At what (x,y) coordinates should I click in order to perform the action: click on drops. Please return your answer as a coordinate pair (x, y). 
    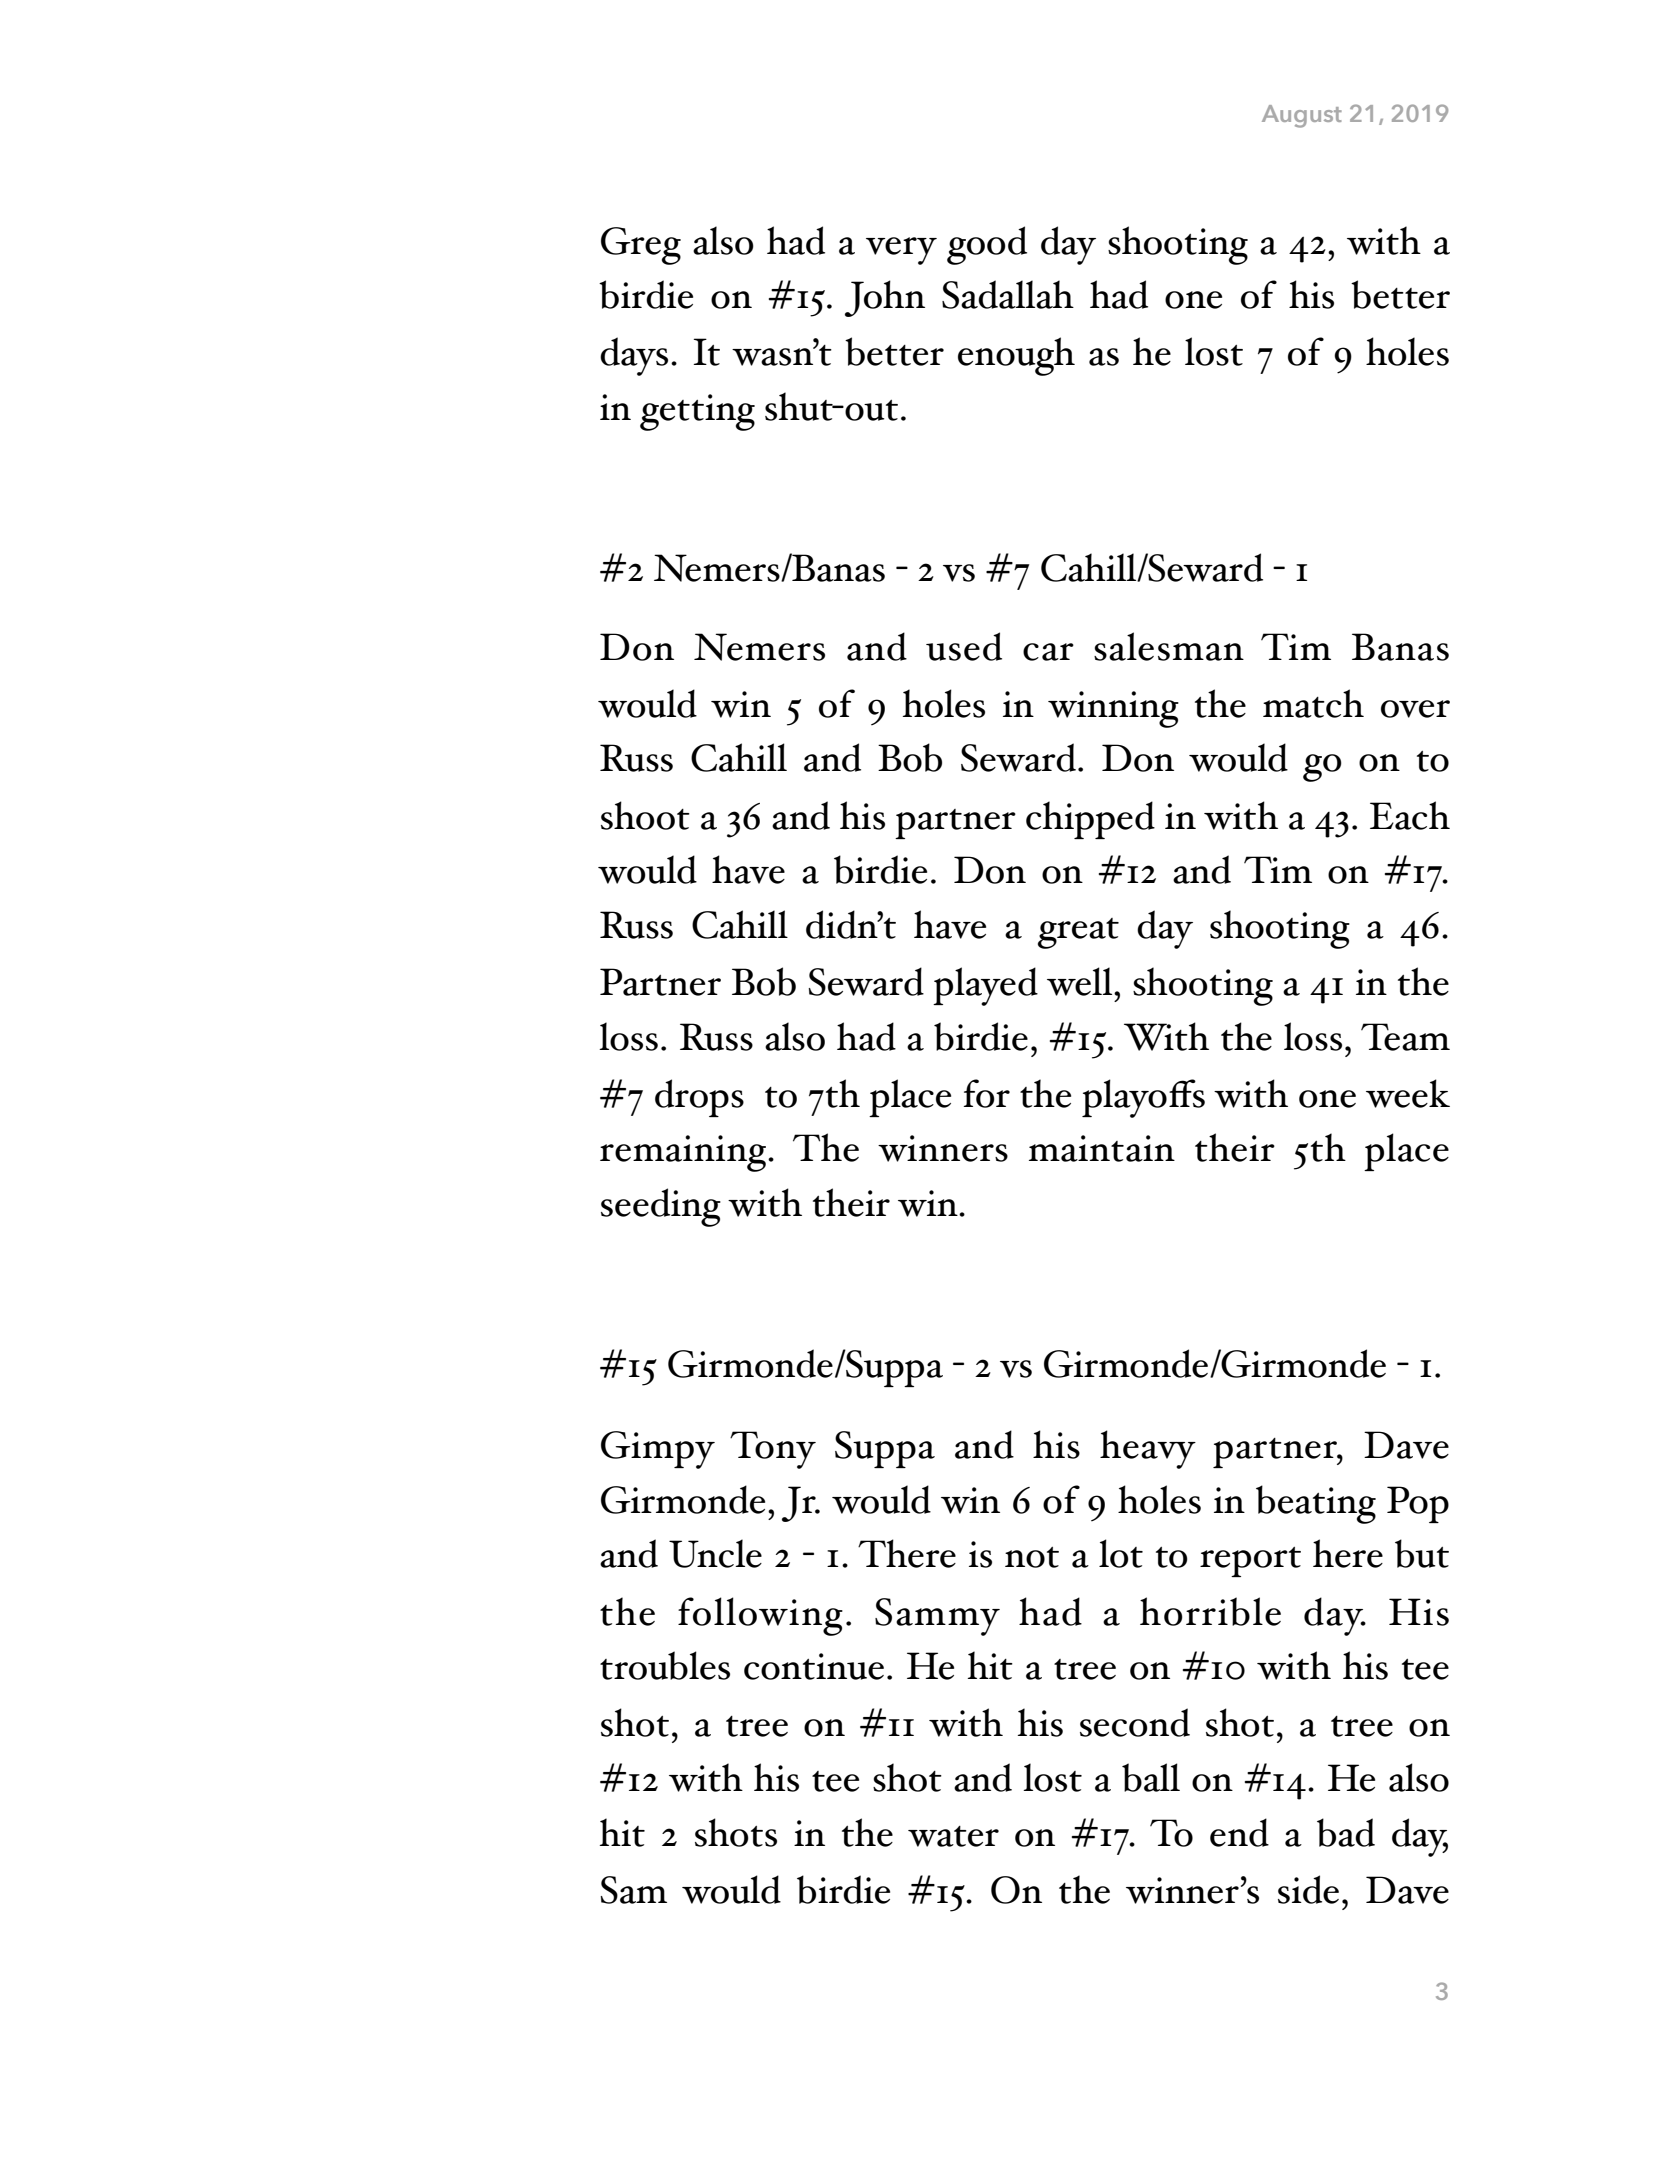
    Looking at the image, I should click on (699, 1098).
